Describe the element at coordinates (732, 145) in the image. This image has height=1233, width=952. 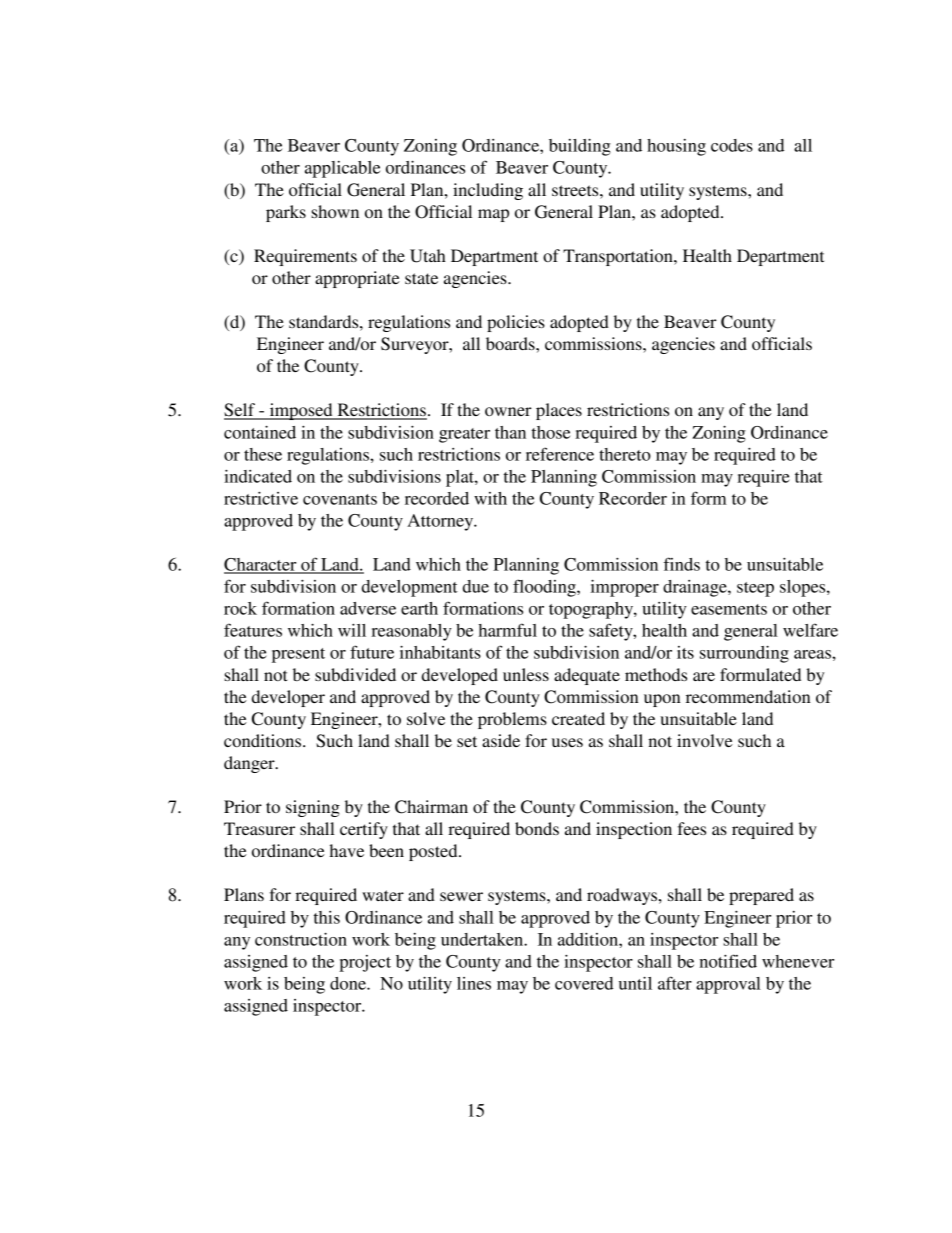
I see `codes` at that location.
